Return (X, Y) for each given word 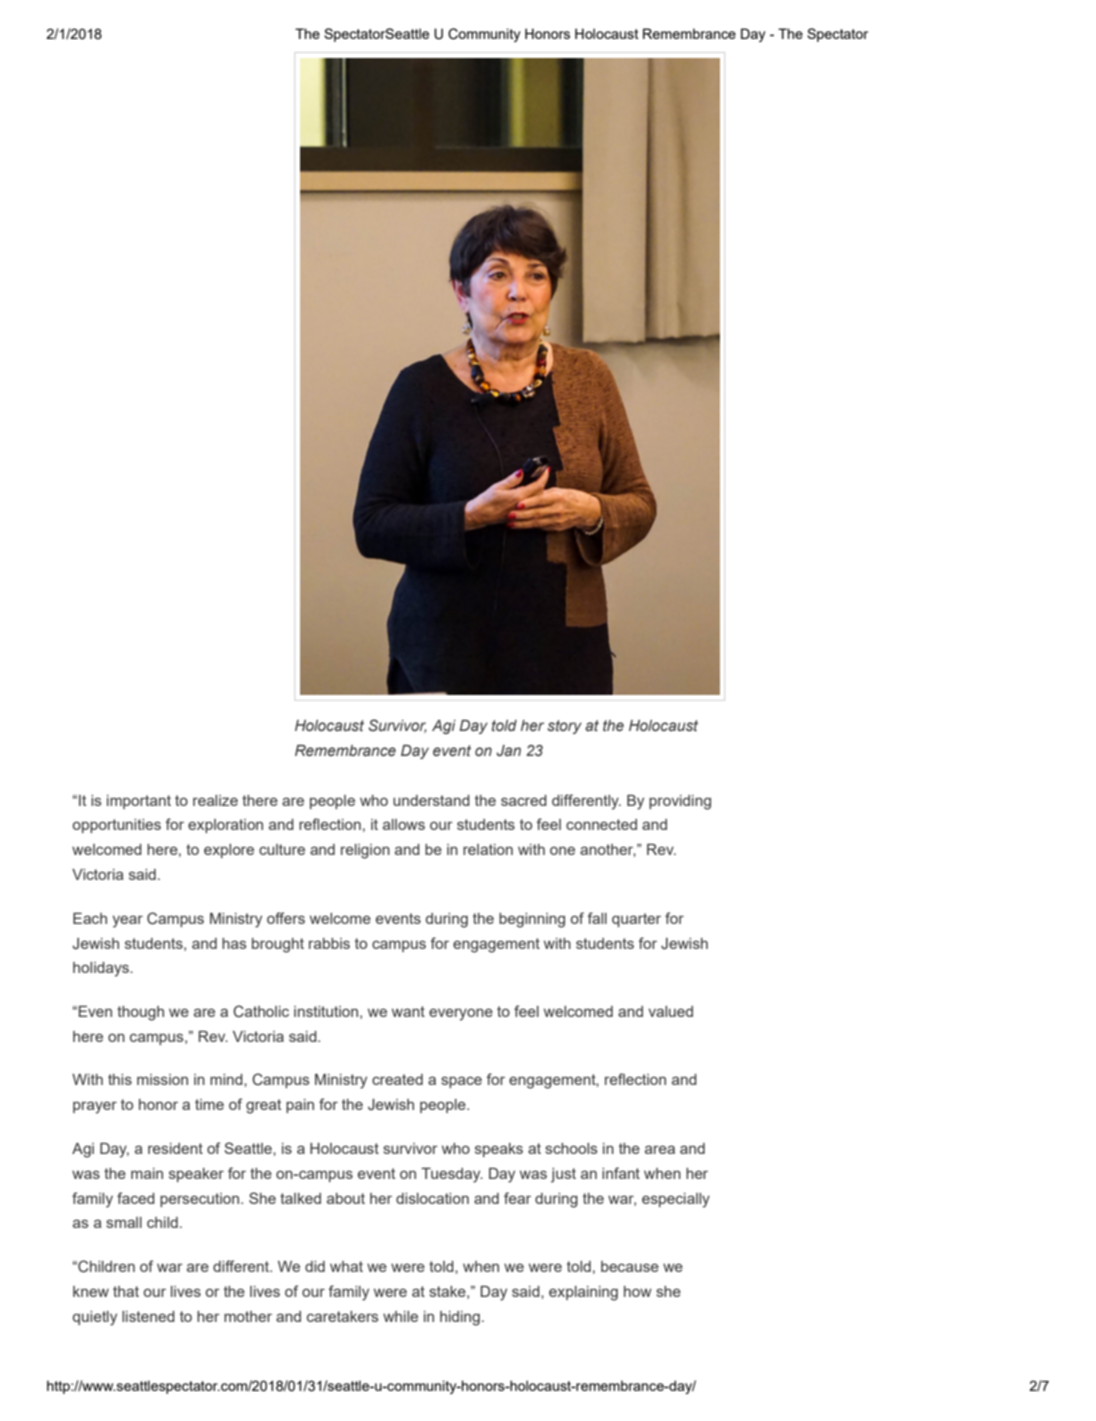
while (400, 1316)
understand (431, 800)
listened (148, 1316)
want (408, 1011)
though (140, 1013)
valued (670, 1011)
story (564, 727)
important (139, 802)
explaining (583, 1293)
